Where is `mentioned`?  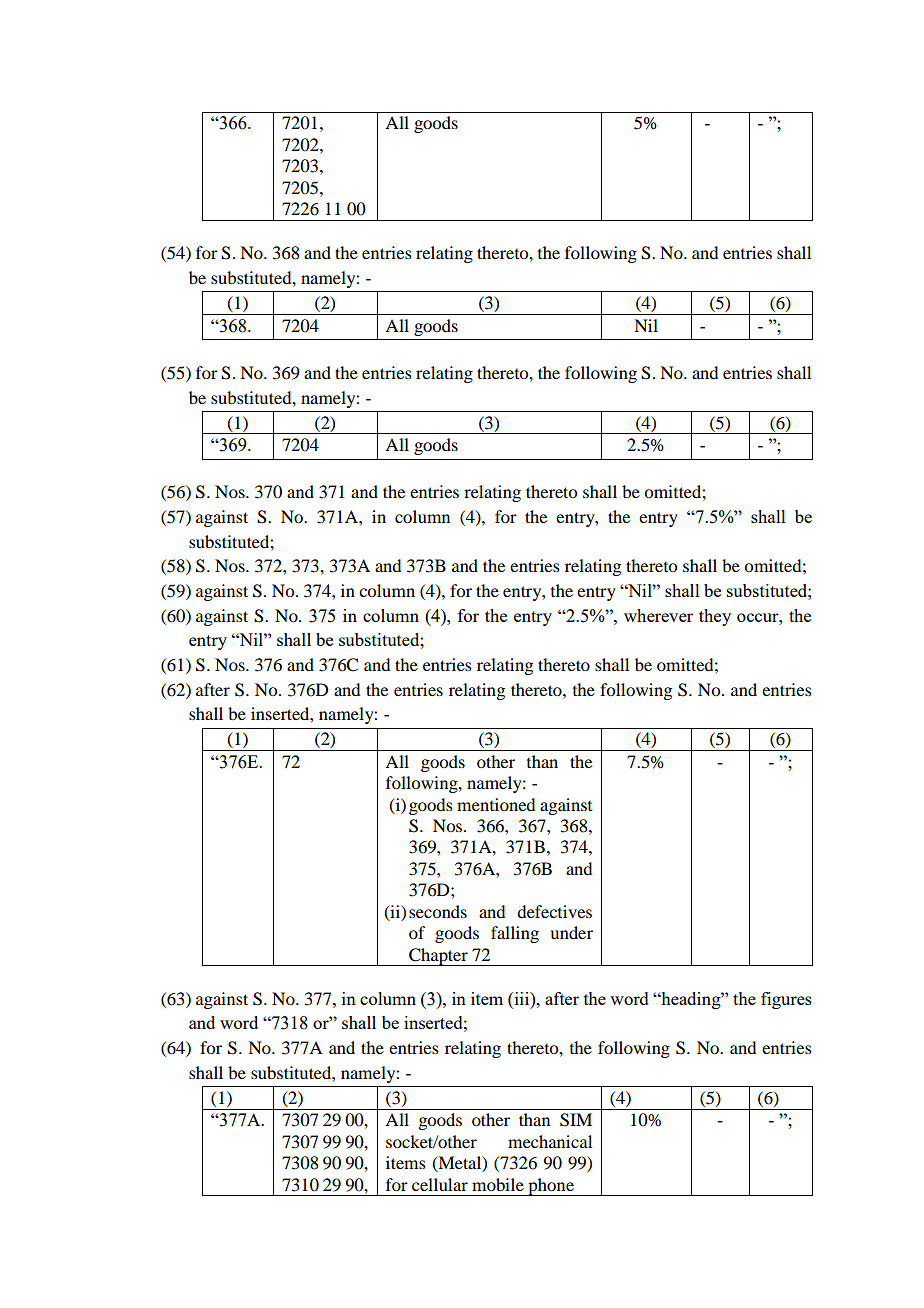
mentioned is located at coordinates (496, 804).
